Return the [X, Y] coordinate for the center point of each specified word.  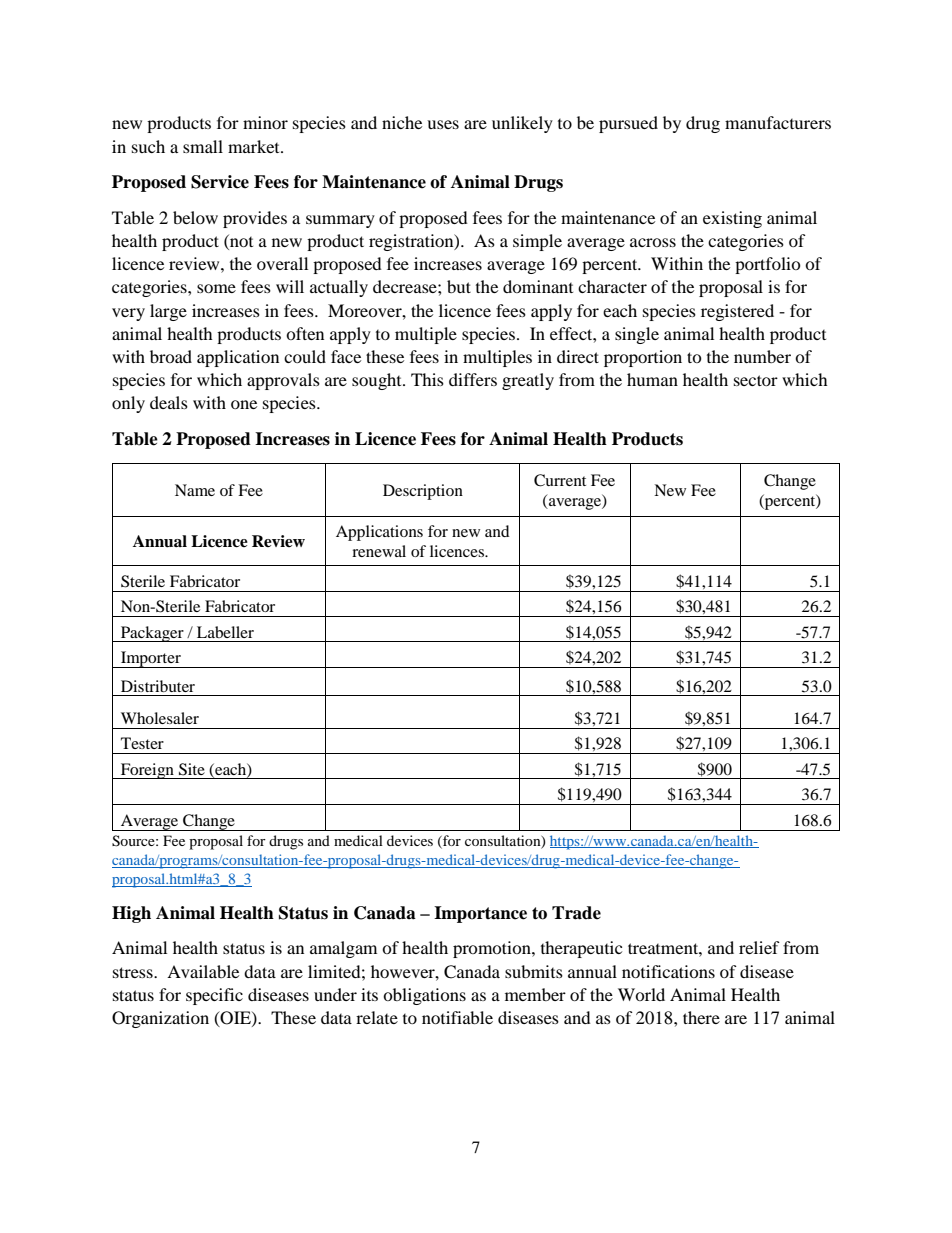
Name [195, 490]
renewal [379, 551]
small [203, 146]
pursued [628, 124]
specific [214, 996]
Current [560, 480]
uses [443, 124]
